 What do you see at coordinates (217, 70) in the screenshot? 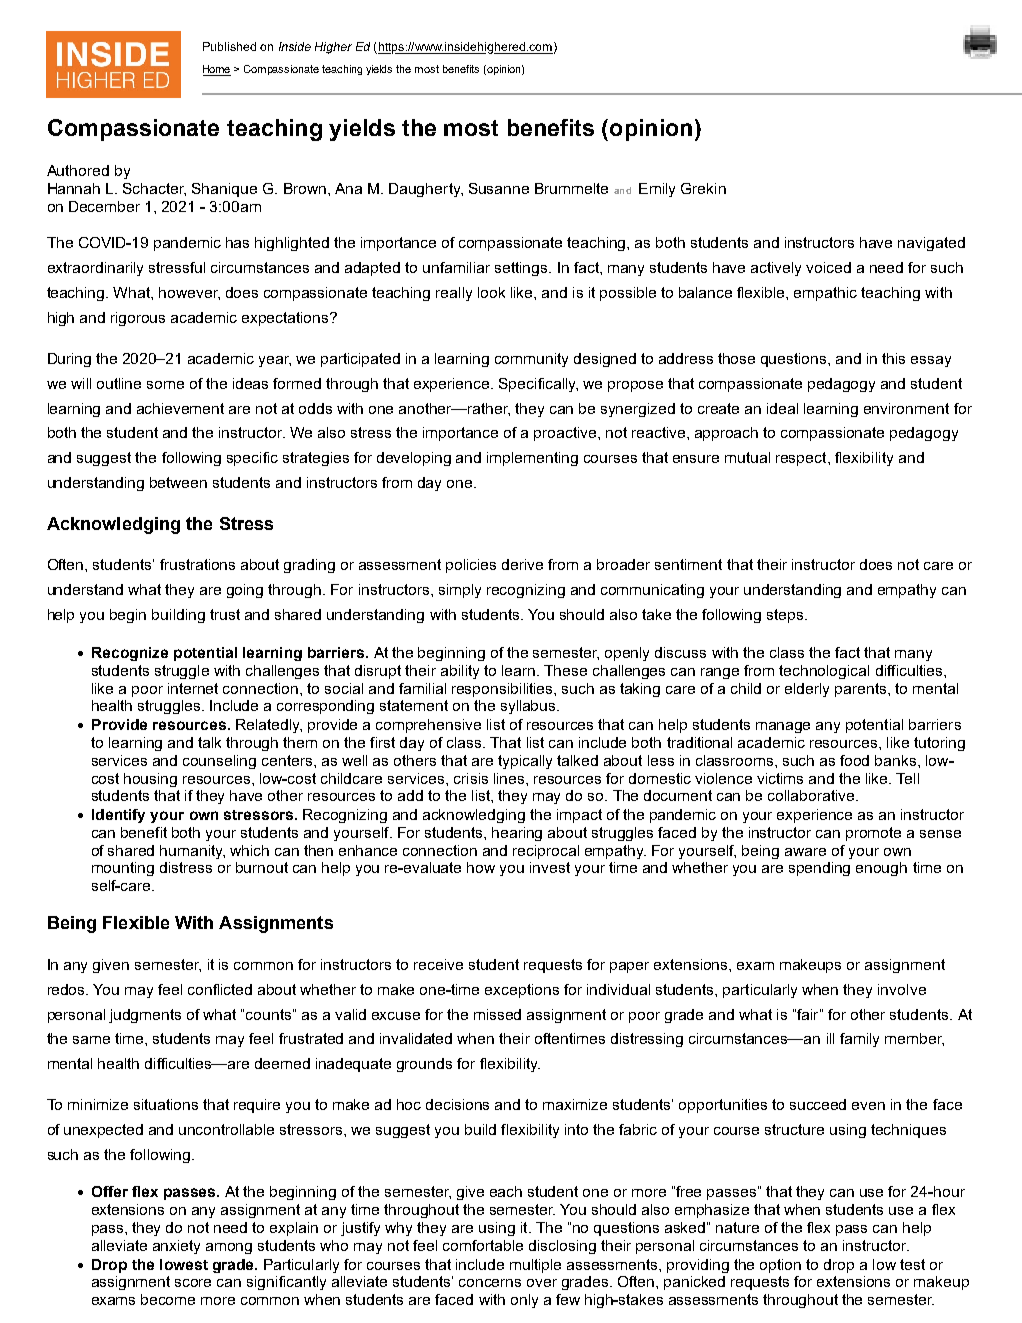
I see `Home` at bounding box center [217, 70].
